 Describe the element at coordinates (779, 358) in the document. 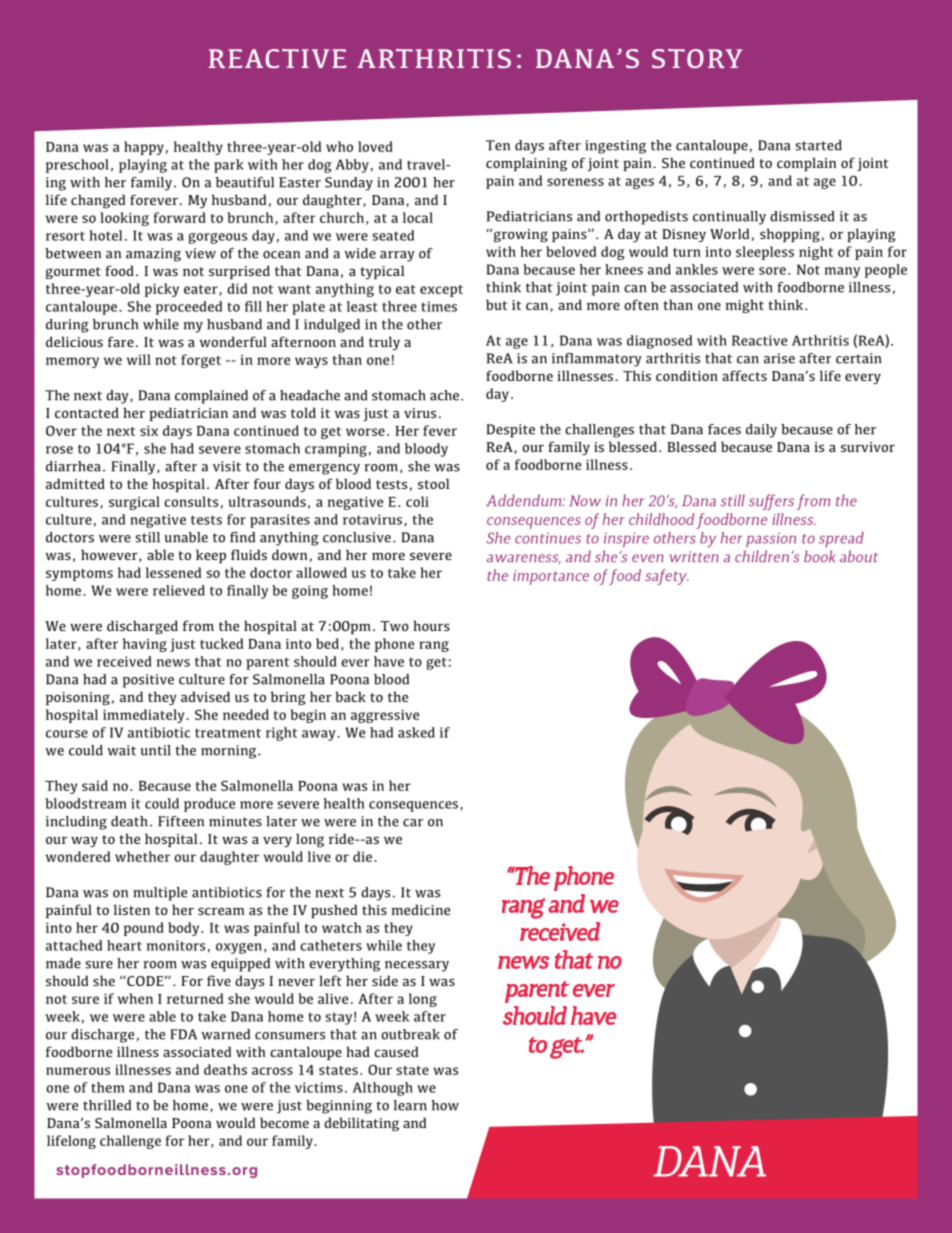

I see `arise` at that location.
